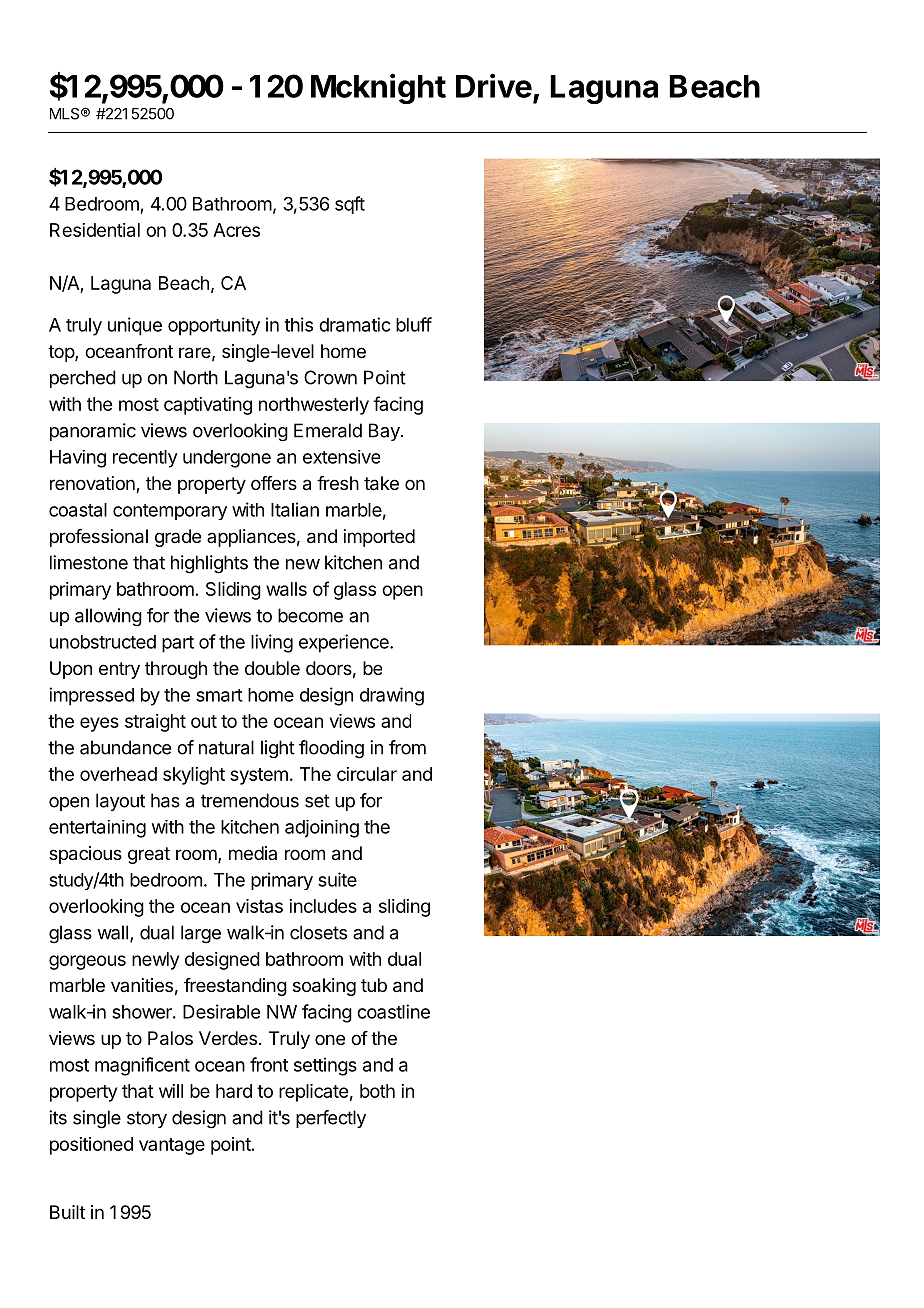 The image size is (924, 1308). What do you see at coordinates (103, 642) in the image?
I see `unobstructed` at bounding box center [103, 642].
